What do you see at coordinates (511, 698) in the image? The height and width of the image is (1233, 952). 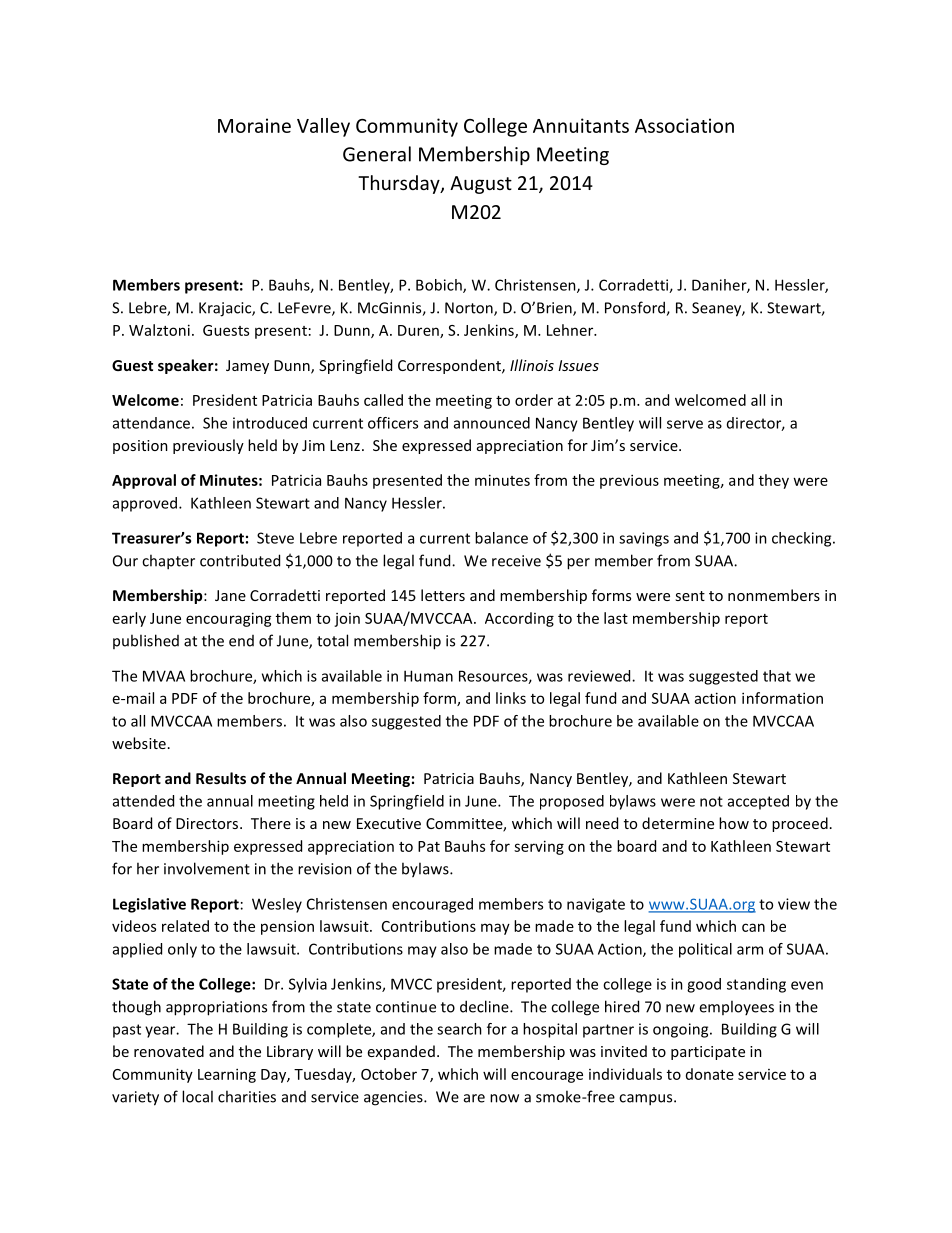 I see `links` at bounding box center [511, 698].
